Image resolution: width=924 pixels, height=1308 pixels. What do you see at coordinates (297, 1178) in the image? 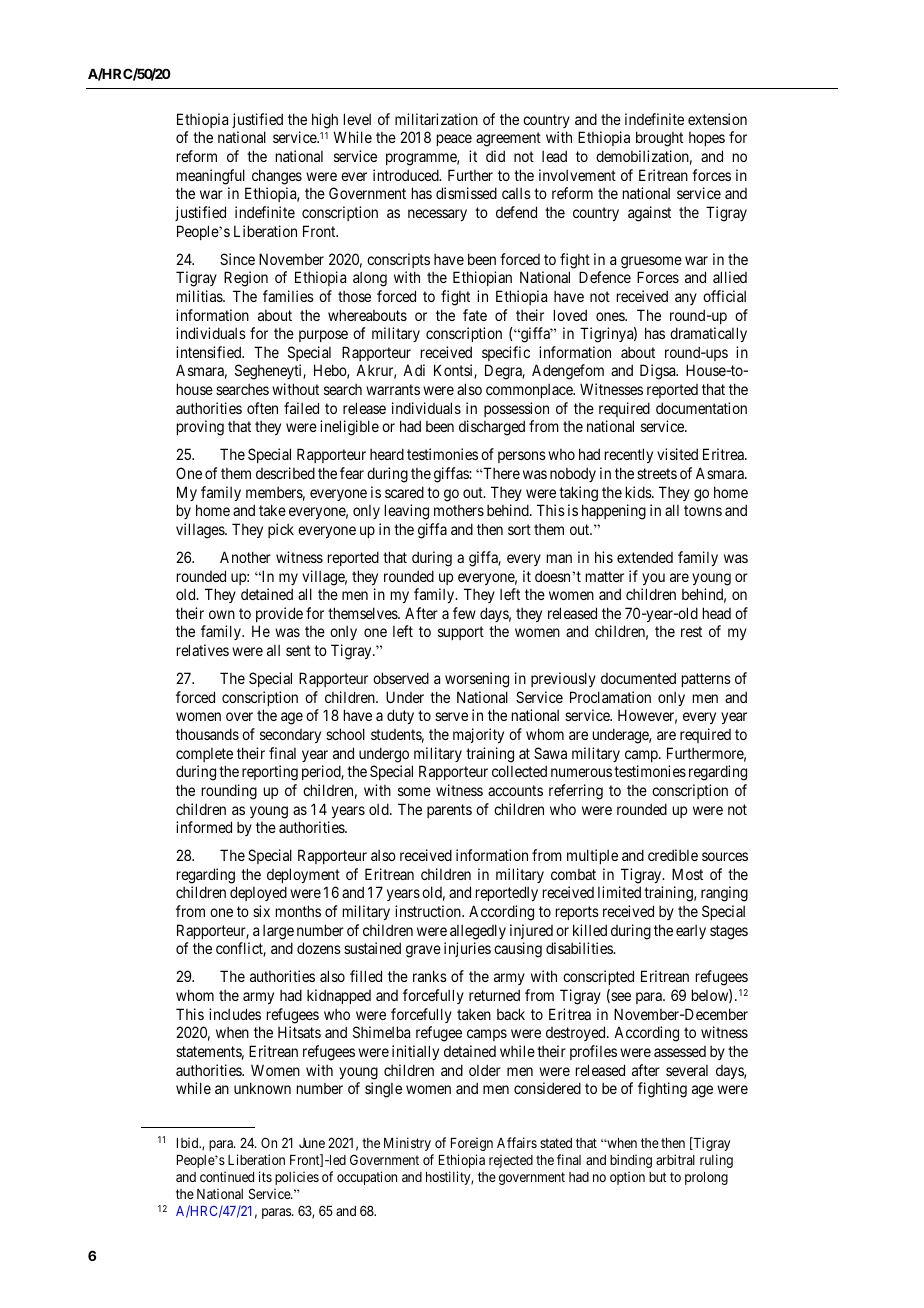
I see `policies` at bounding box center [297, 1178].
